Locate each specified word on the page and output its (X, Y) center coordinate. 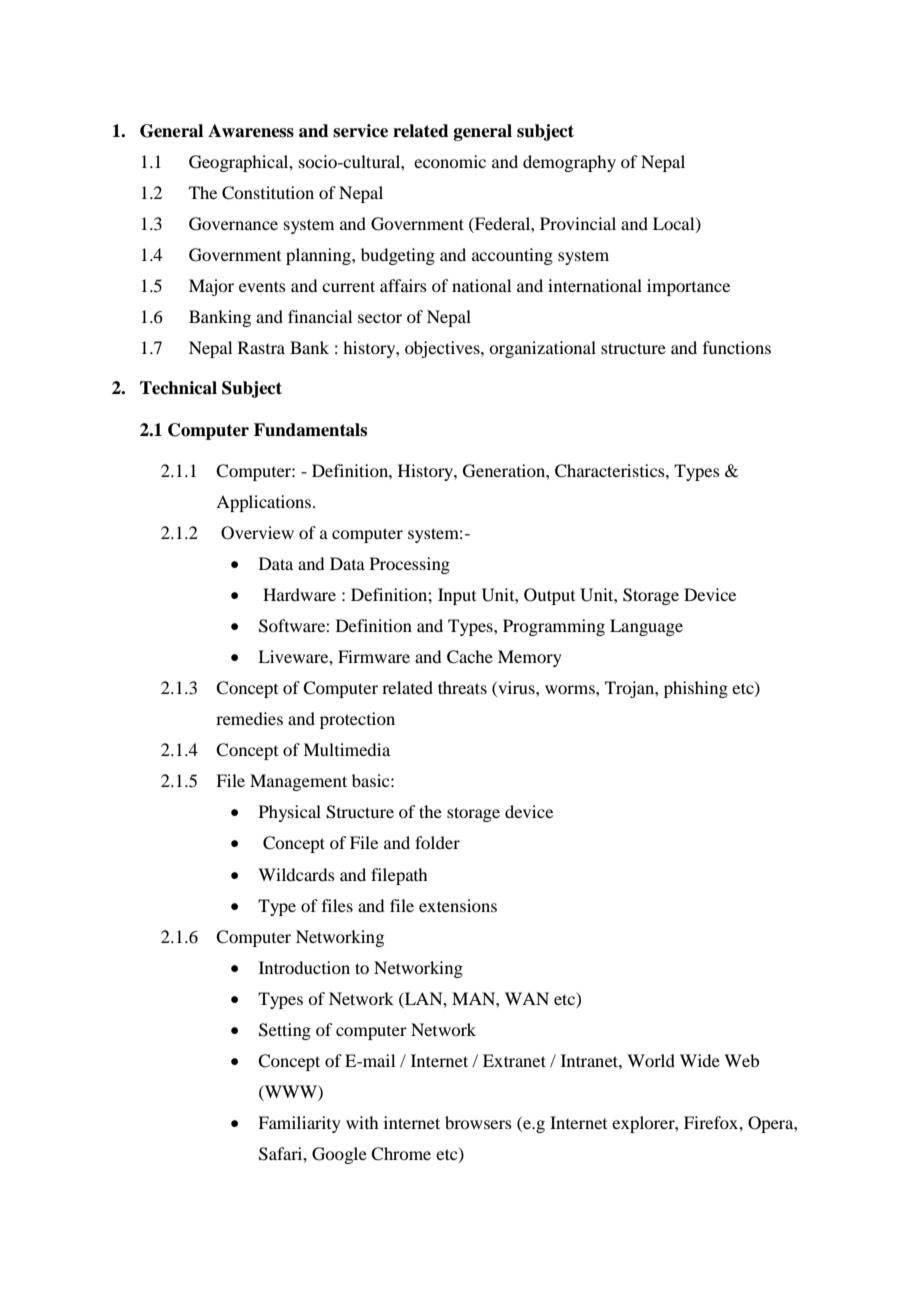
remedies (249, 718)
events (262, 286)
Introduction (304, 967)
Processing (410, 565)
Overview (257, 533)
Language (646, 627)
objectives (443, 349)
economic (450, 161)
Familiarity (299, 1124)
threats (462, 687)
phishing (696, 689)
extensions (458, 905)
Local (675, 224)
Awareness (251, 131)
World (651, 1060)
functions (737, 347)
